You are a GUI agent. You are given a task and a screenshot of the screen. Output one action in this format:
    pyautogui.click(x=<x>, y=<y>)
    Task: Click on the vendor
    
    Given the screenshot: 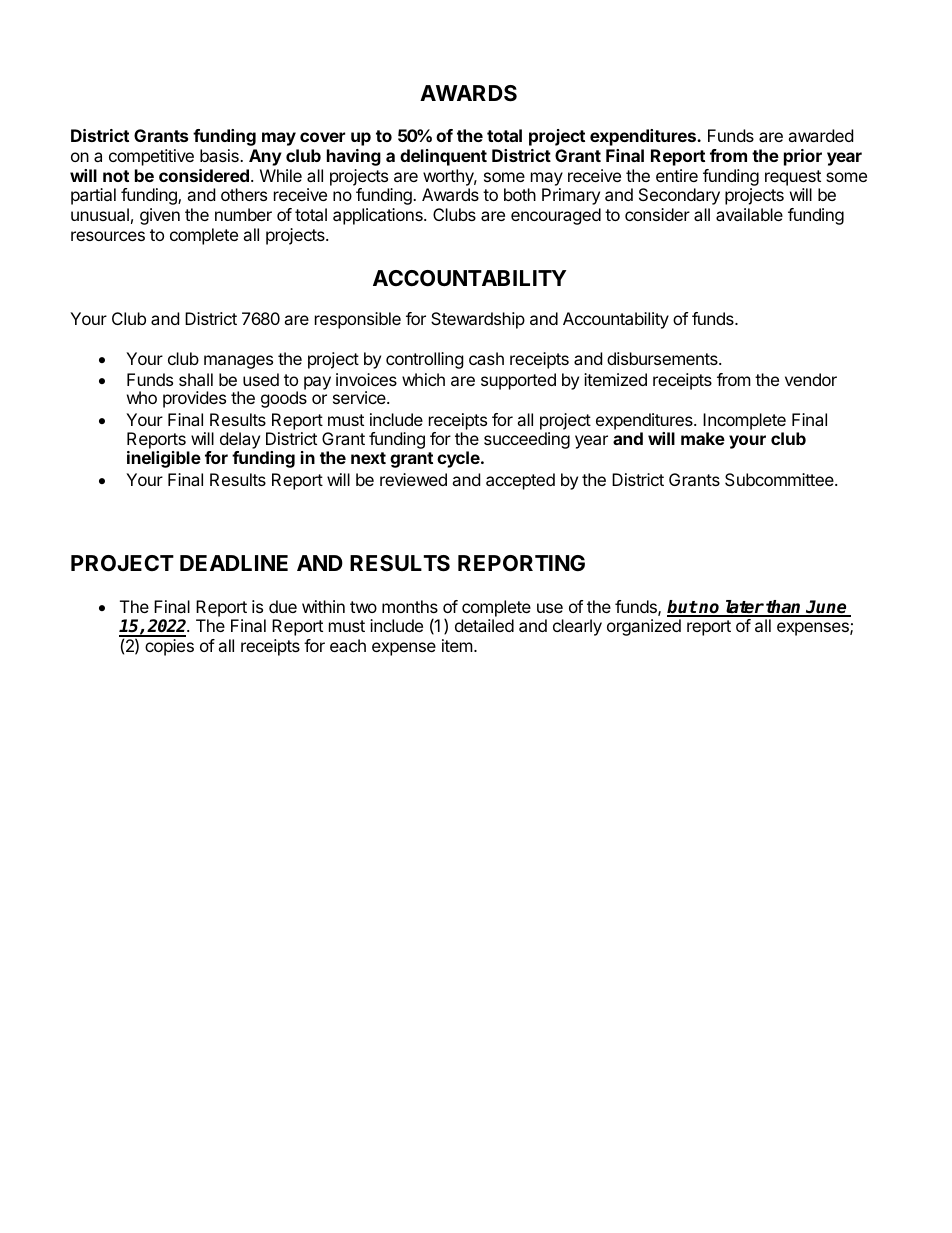 What is the action you would take?
    pyautogui.click(x=811, y=379)
